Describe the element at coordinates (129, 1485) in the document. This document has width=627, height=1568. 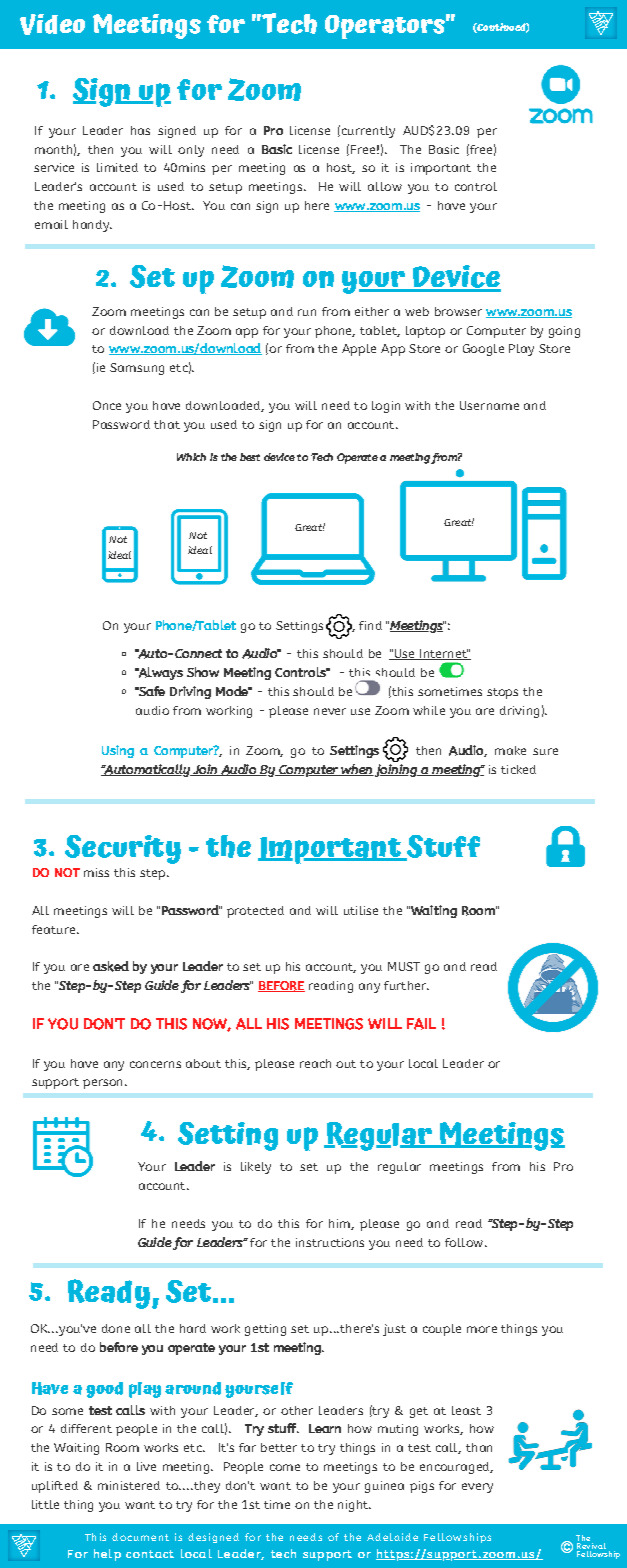
I see `ministered` at that location.
